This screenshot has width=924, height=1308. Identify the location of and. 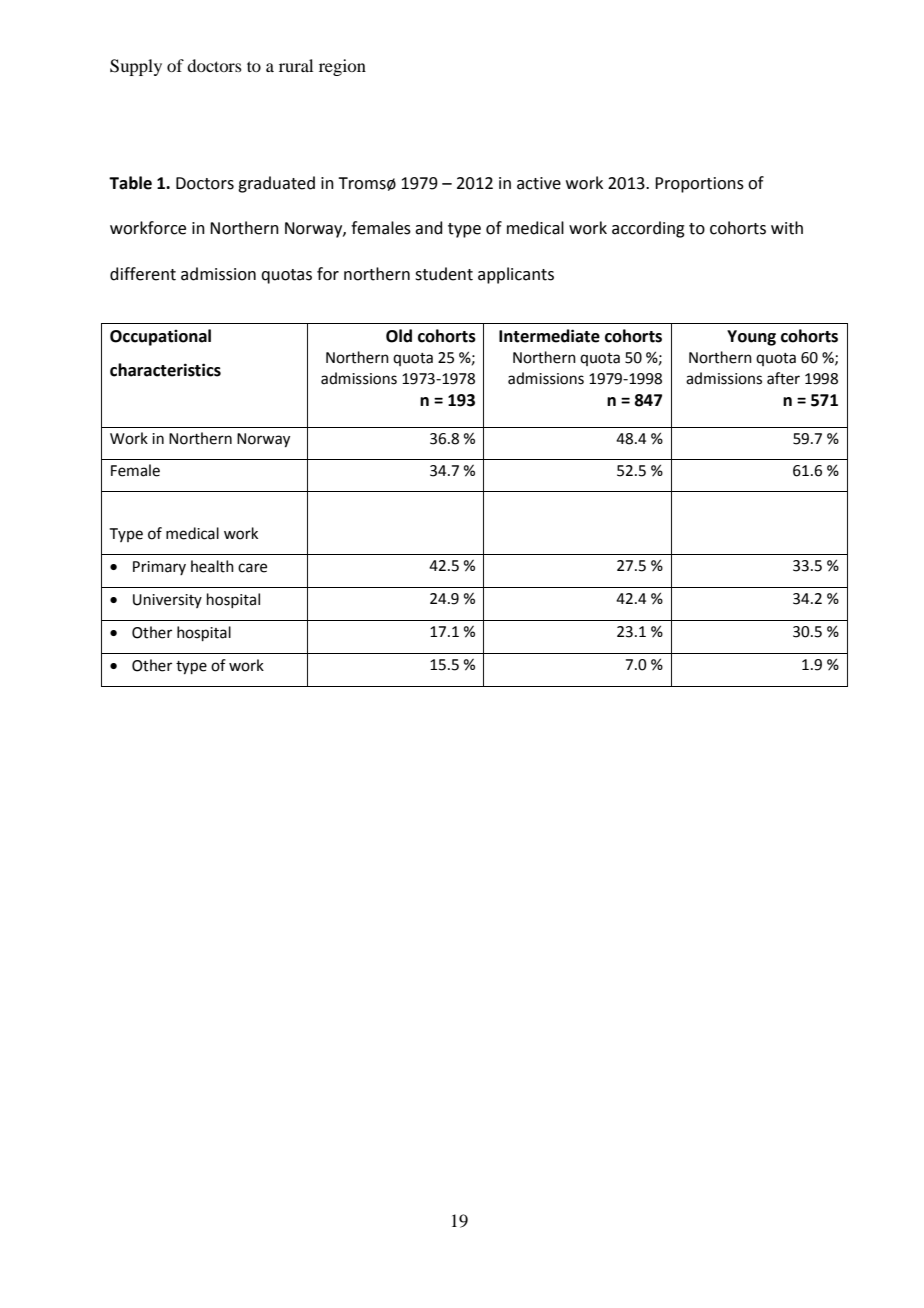
(429, 228).
